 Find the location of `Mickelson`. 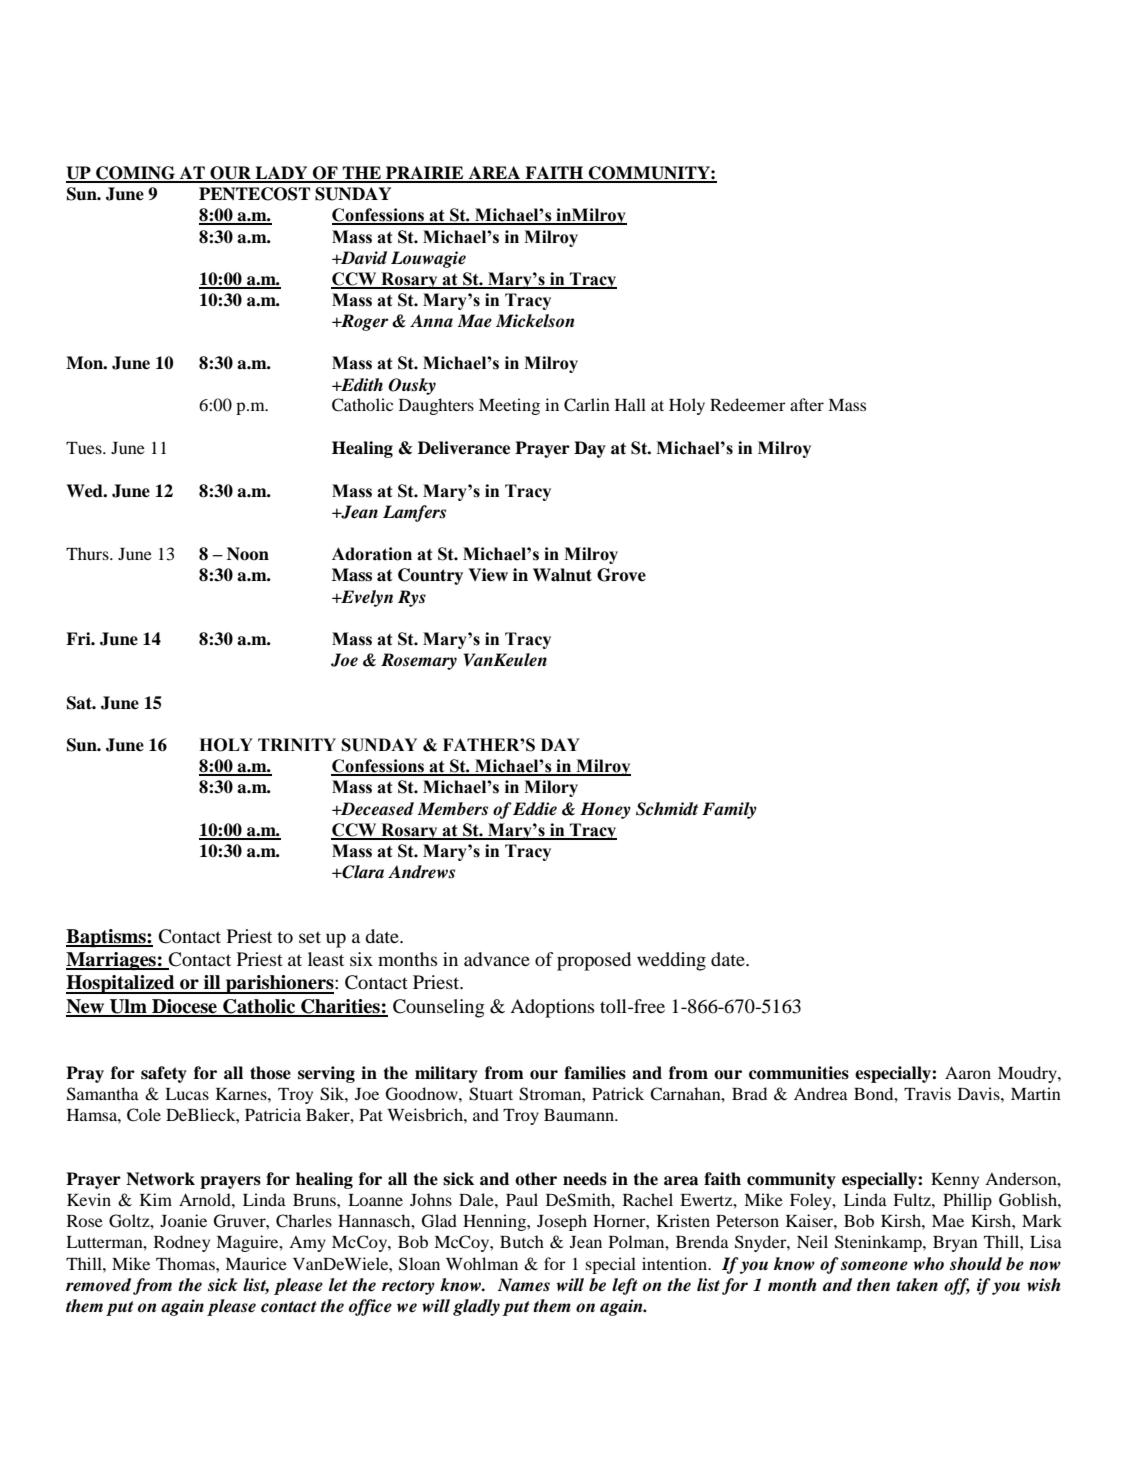

Mickelson is located at coordinates (535, 321).
